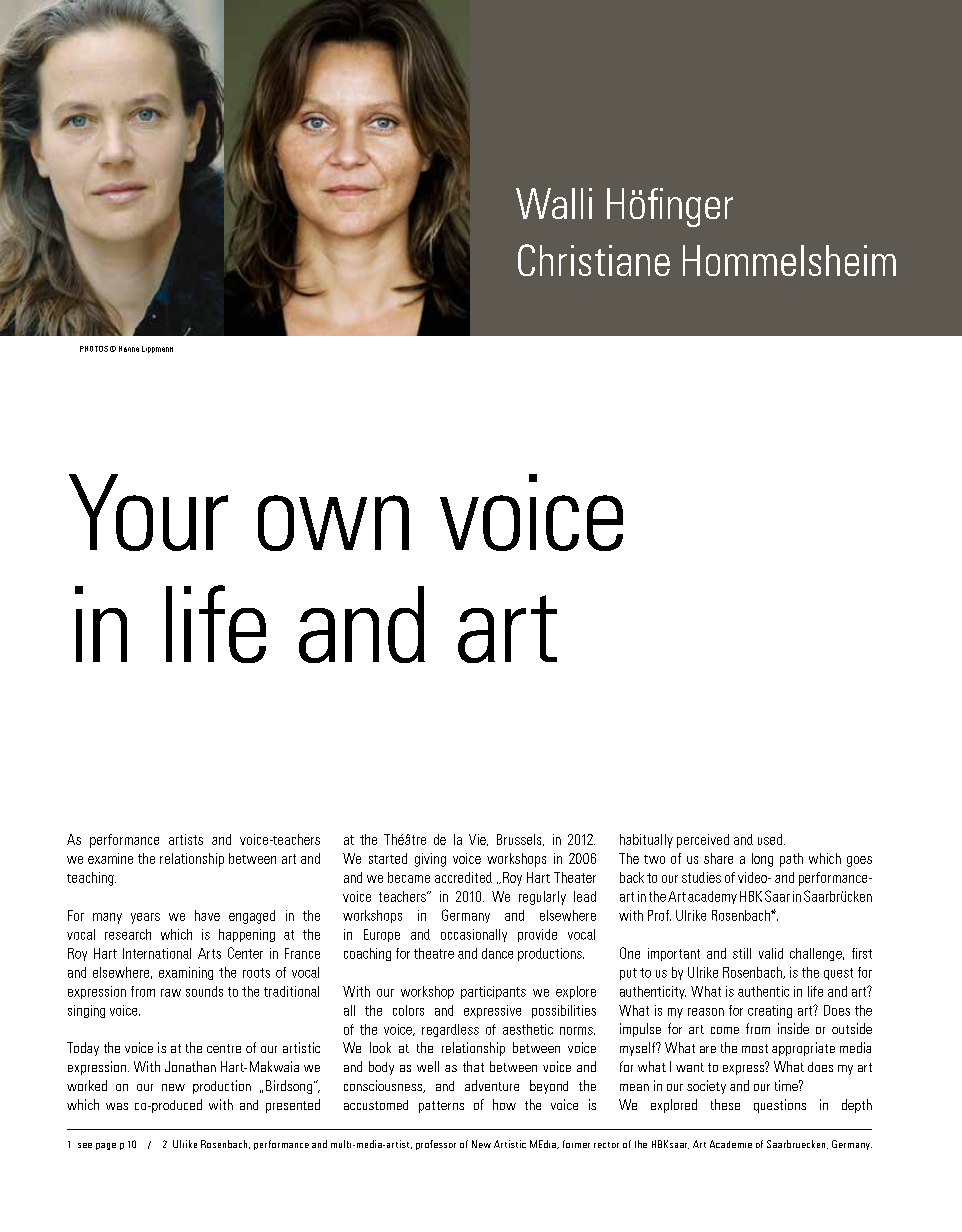 The height and width of the image is (1232, 962). I want to click on occasionally, so click(474, 935).
